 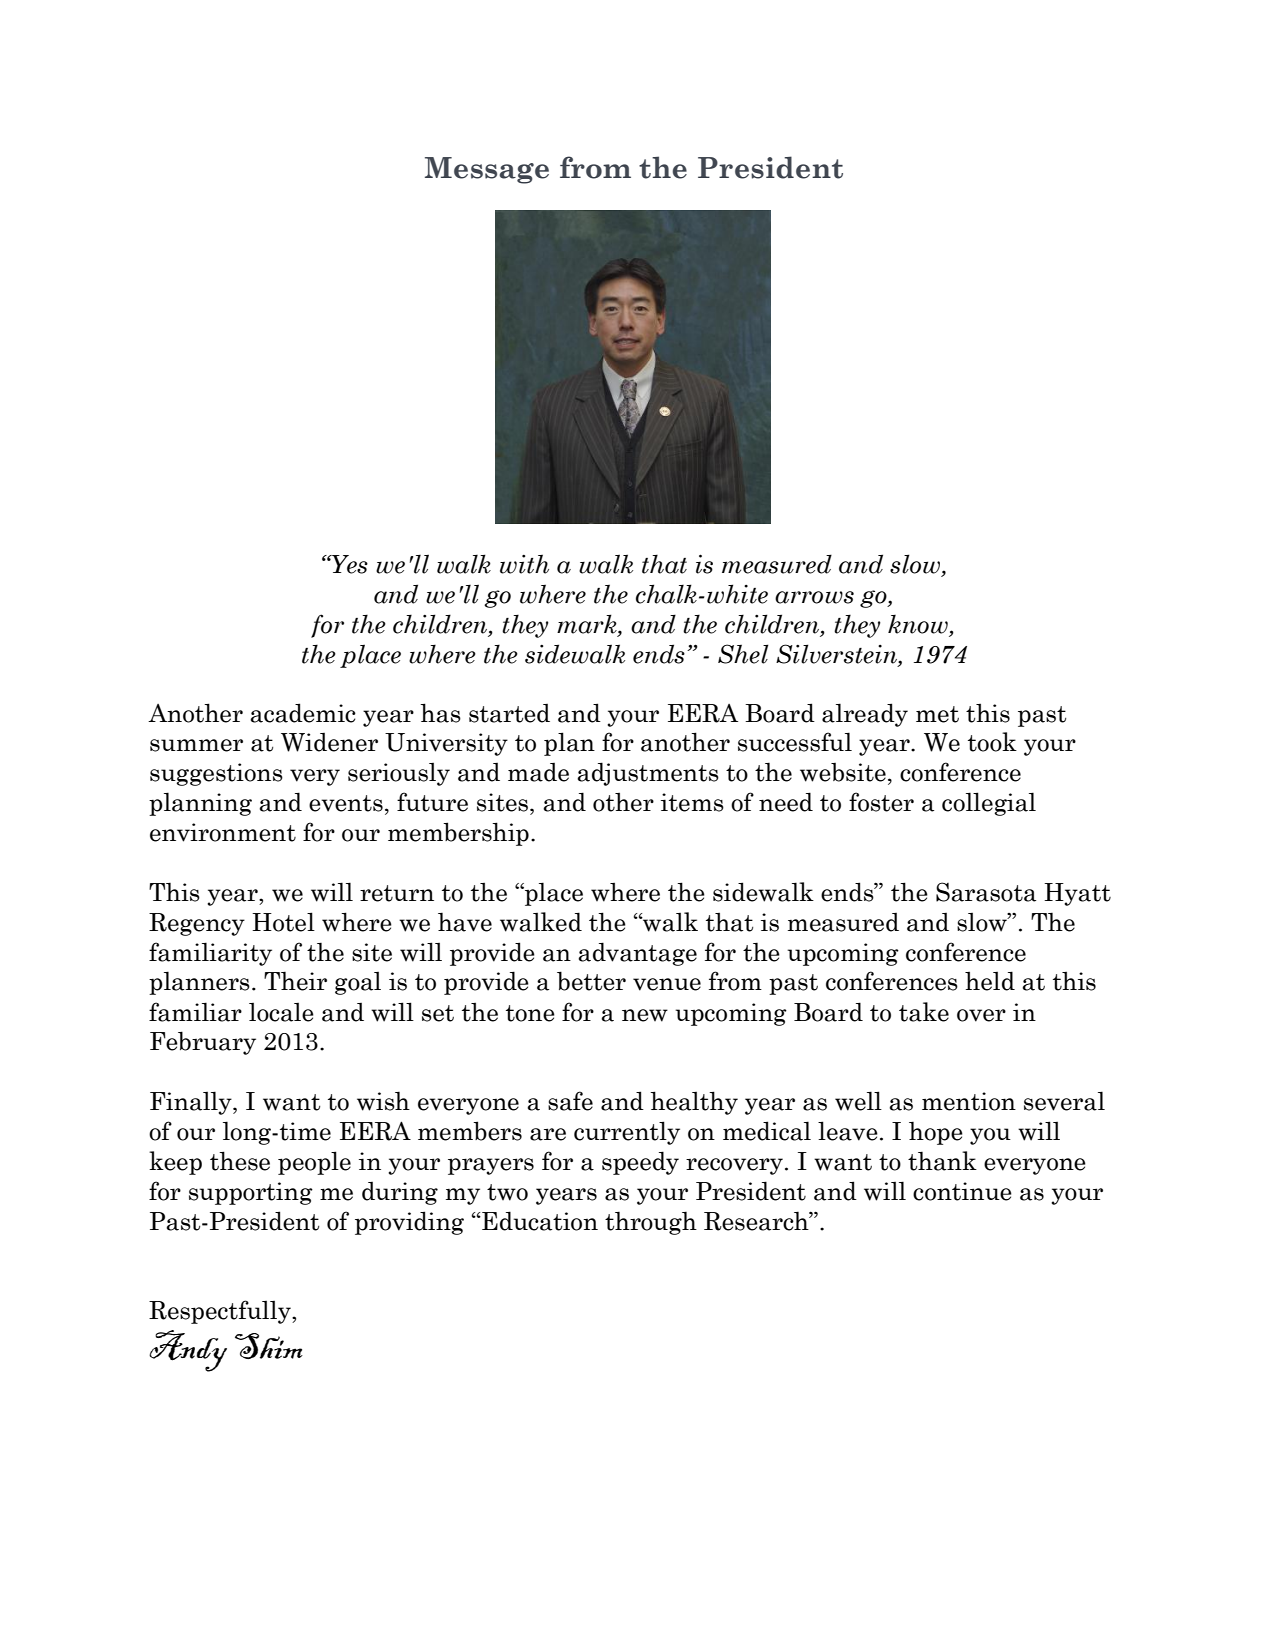 What do you see at coordinates (524, 564) in the screenshot?
I see `with` at bounding box center [524, 564].
